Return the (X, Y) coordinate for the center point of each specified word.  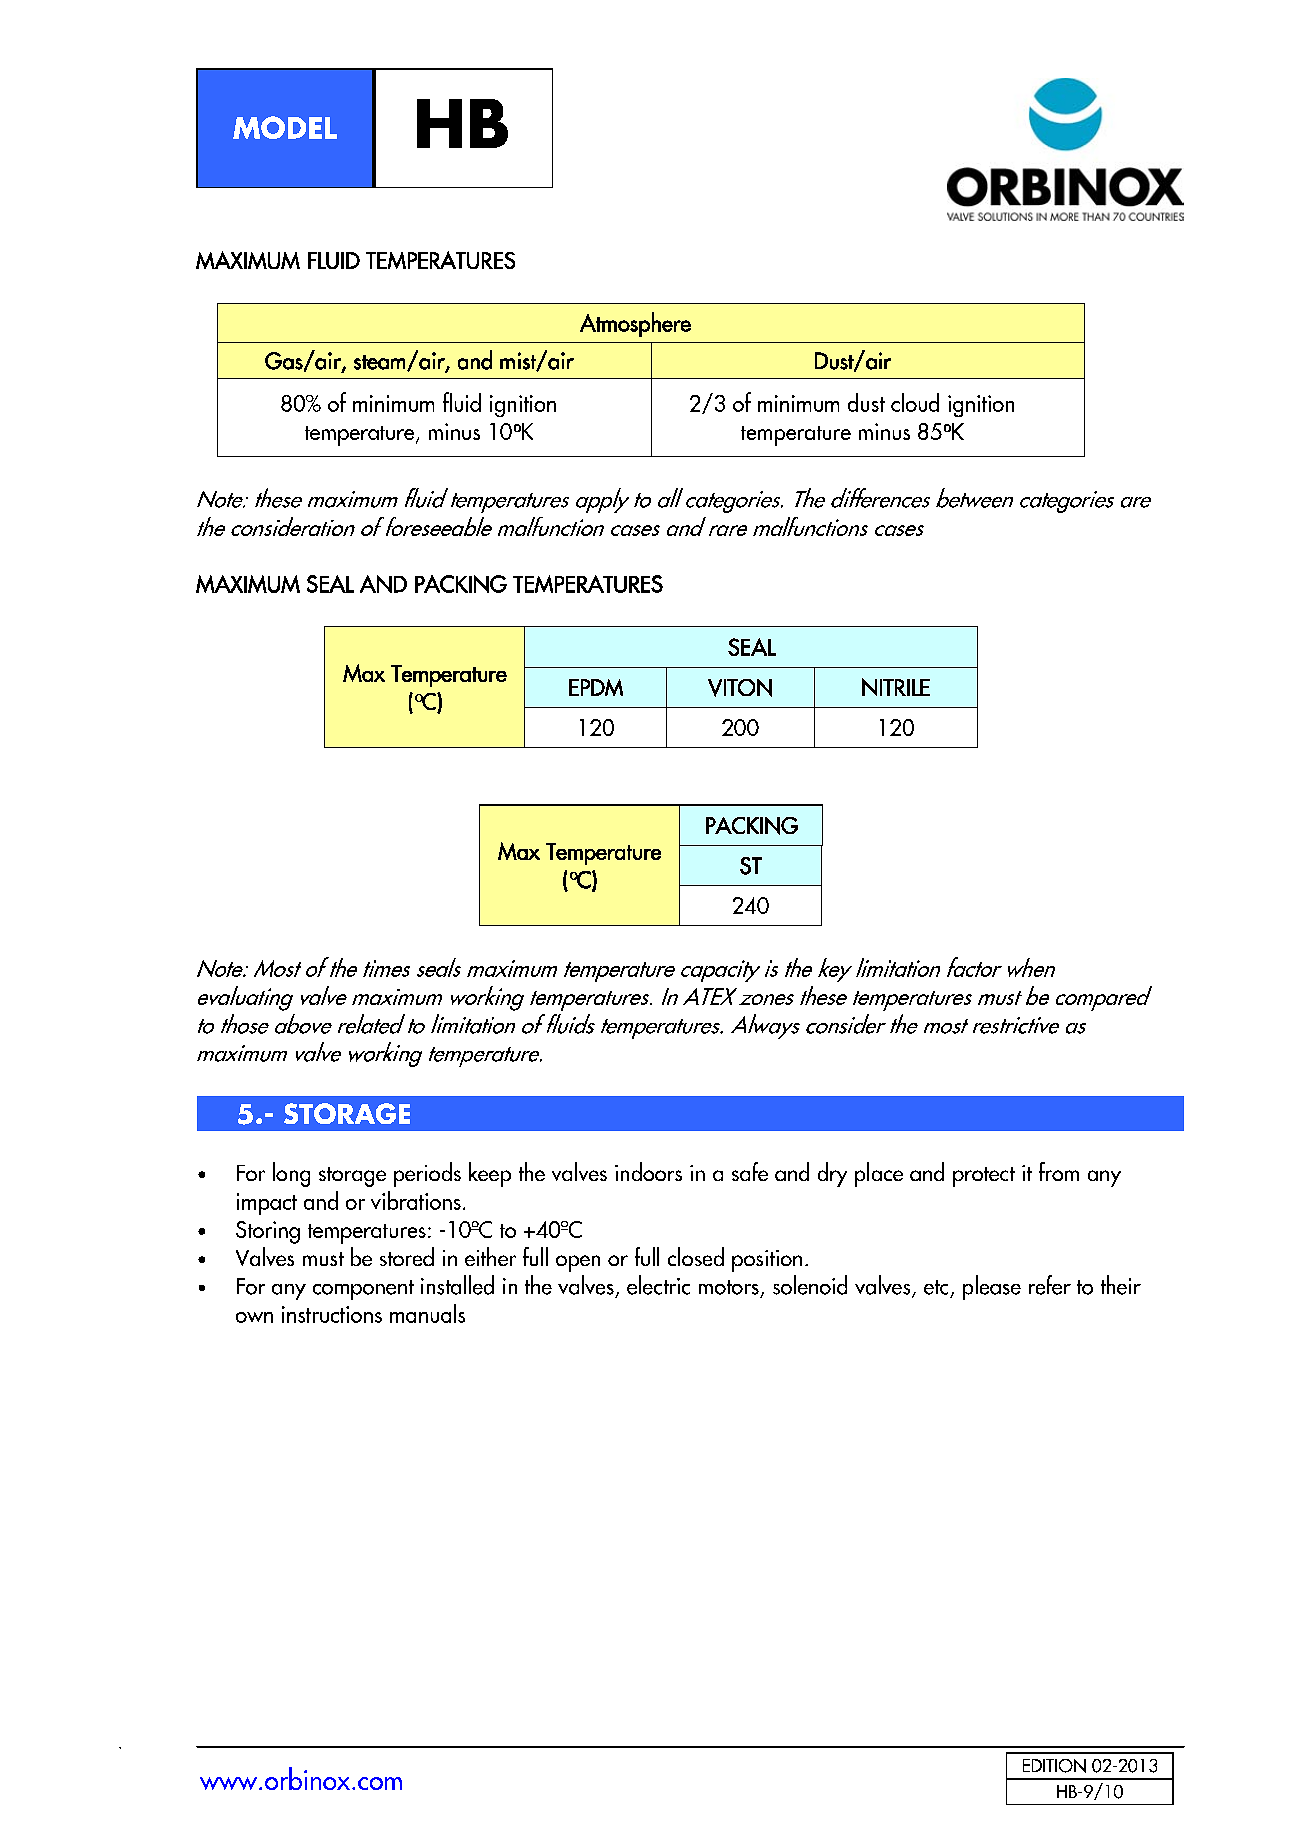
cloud (915, 402)
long (291, 1174)
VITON (740, 688)
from (1059, 1171)
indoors (648, 1171)
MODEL (285, 127)
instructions (332, 1314)
